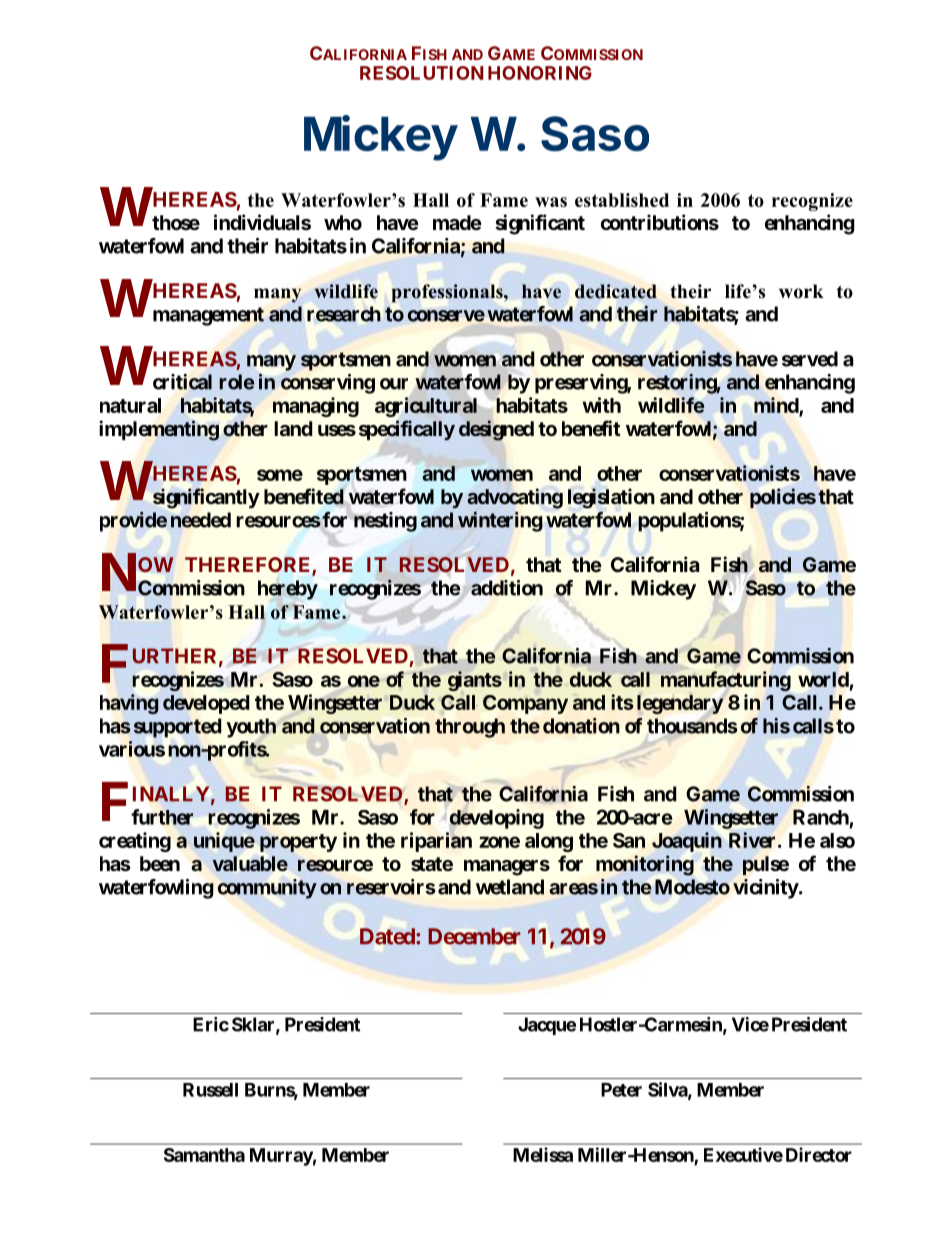 The width and height of the page is (952, 1233). I want to click on legendary, so click(680, 704).
